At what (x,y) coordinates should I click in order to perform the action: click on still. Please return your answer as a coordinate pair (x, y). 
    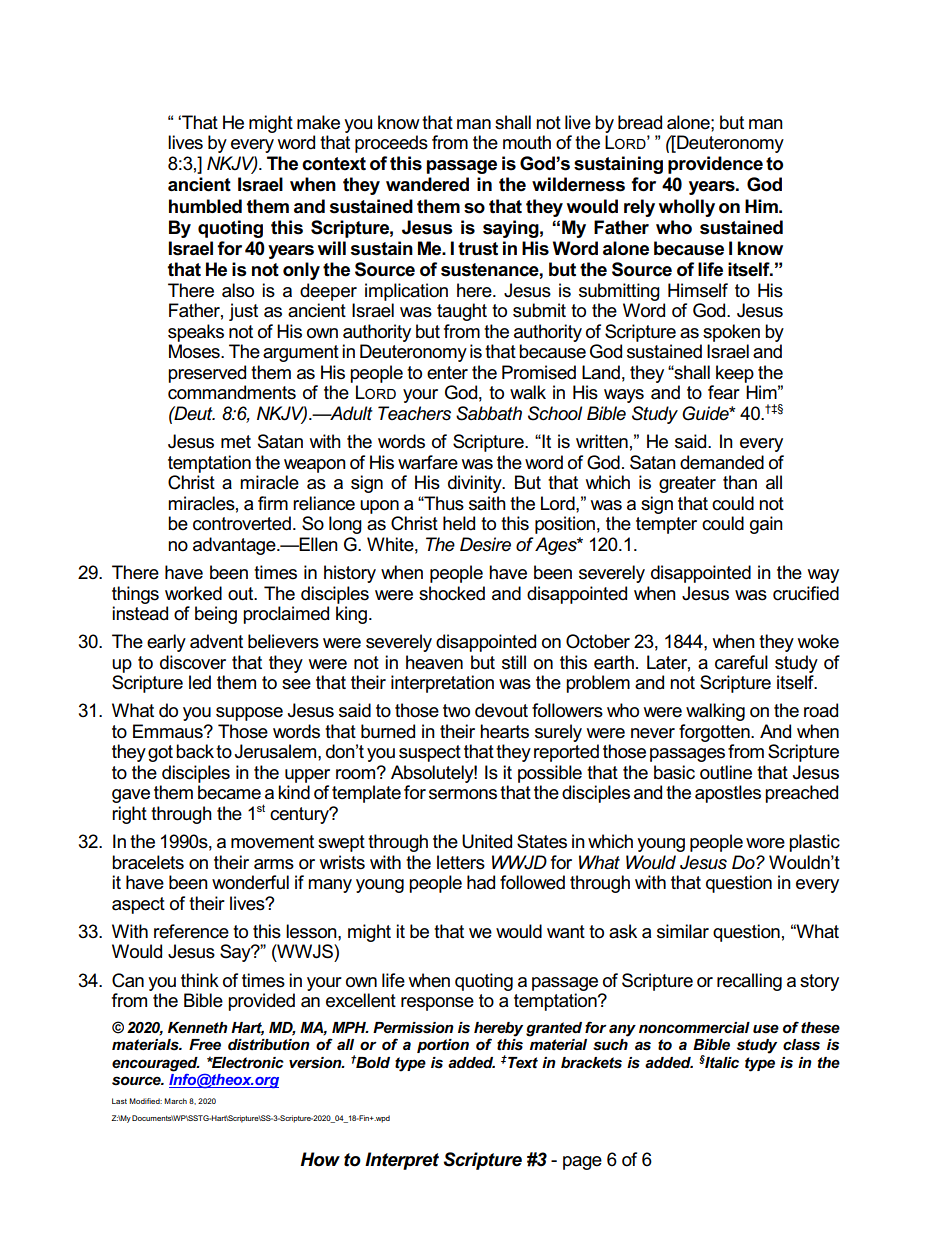
    Looking at the image, I should click on (514, 662).
